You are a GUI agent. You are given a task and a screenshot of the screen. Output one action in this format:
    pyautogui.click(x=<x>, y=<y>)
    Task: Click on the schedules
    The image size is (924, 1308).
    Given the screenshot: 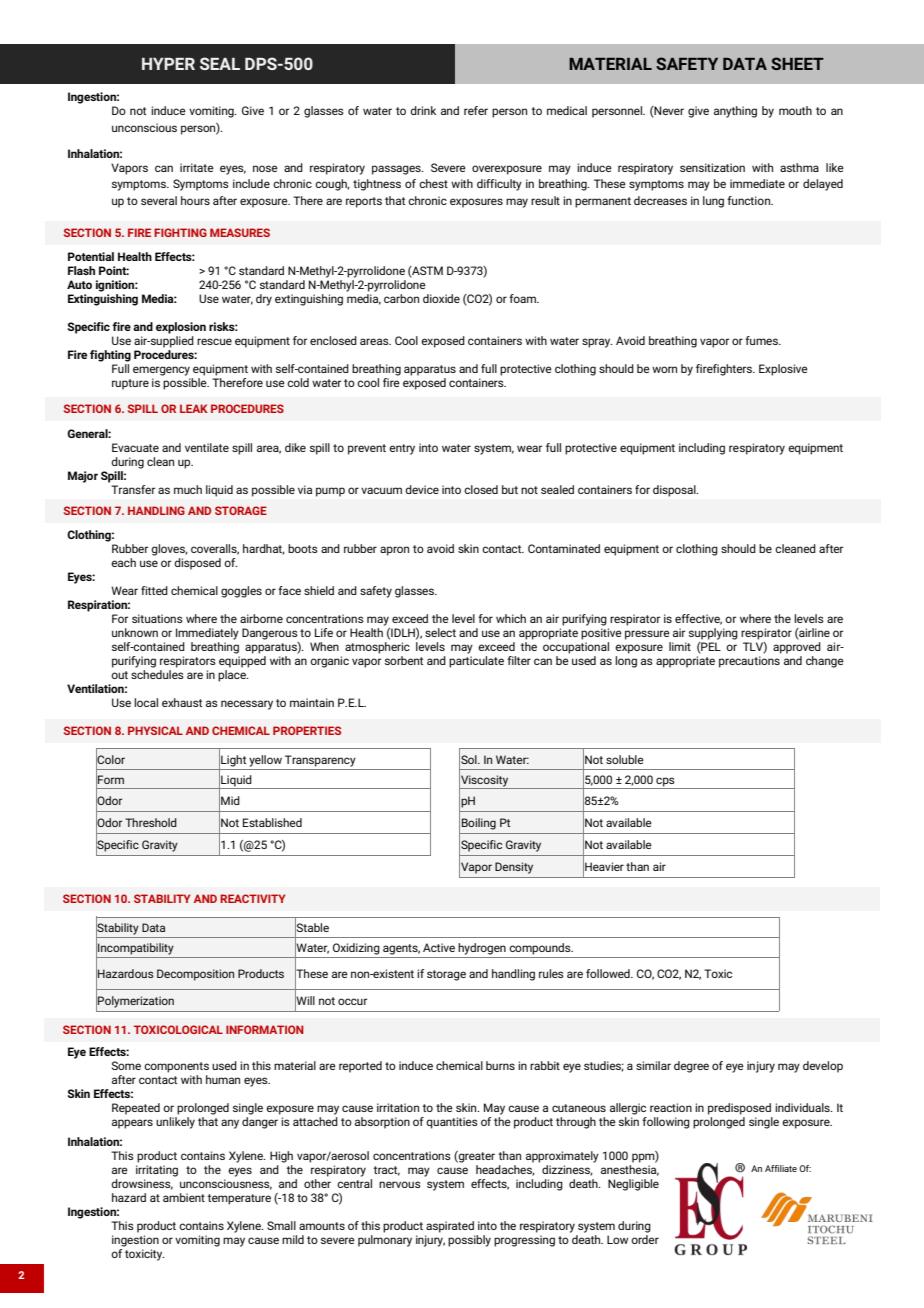 What is the action you would take?
    pyautogui.click(x=157, y=674)
